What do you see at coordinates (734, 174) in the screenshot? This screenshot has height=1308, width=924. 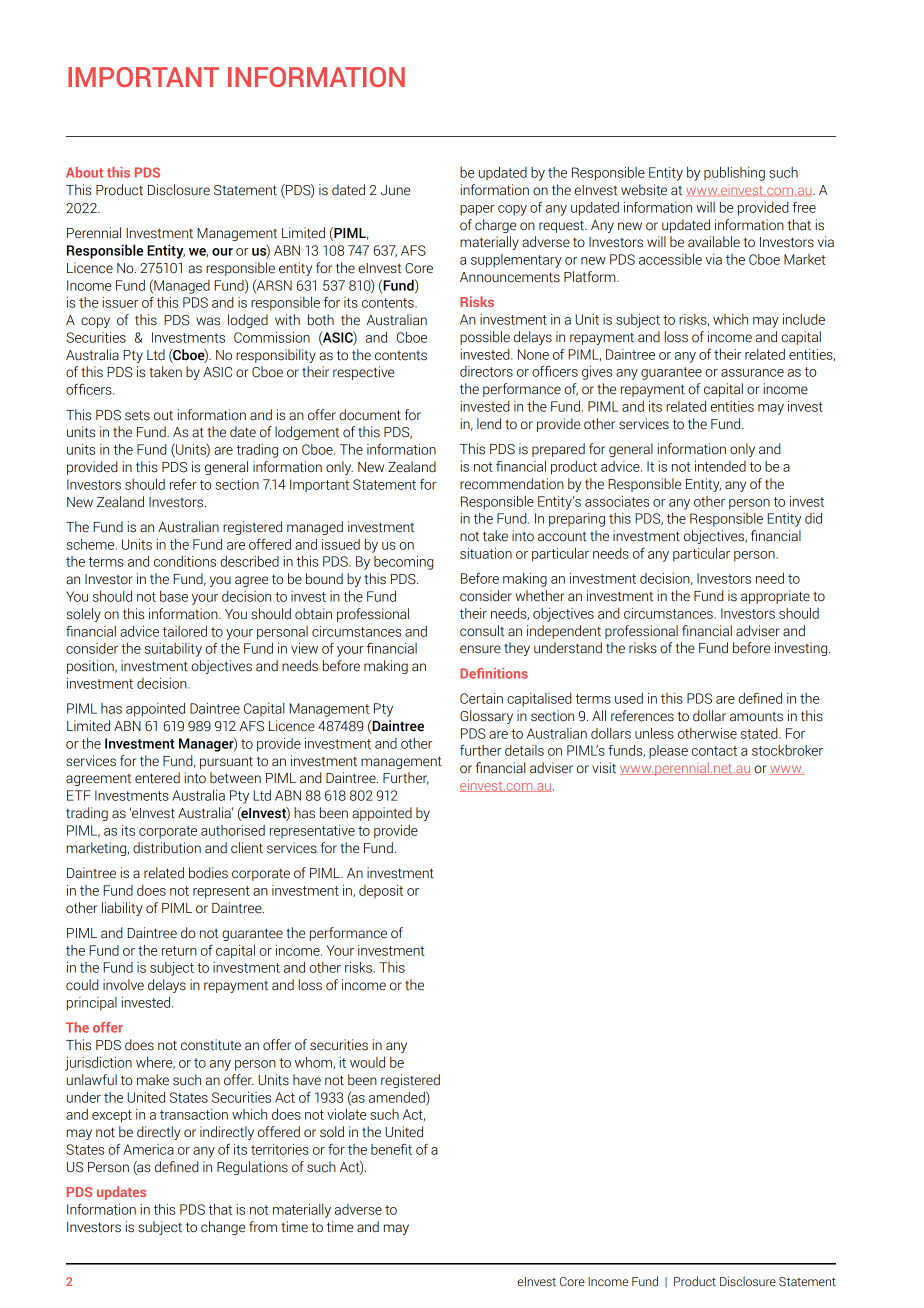 I see `publishing` at bounding box center [734, 174].
